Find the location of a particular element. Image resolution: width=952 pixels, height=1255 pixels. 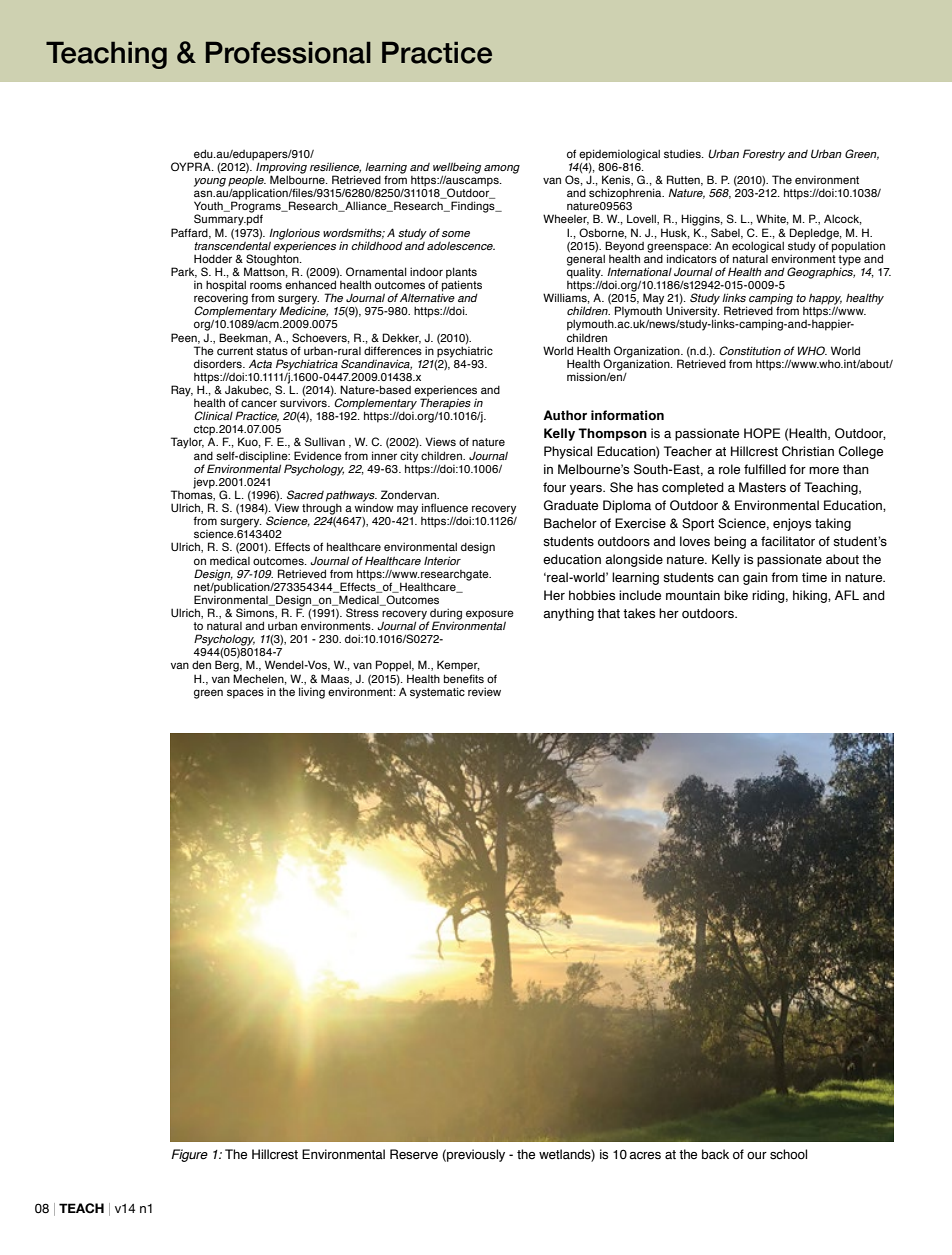

Reserve is located at coordinates (414, 1154).
